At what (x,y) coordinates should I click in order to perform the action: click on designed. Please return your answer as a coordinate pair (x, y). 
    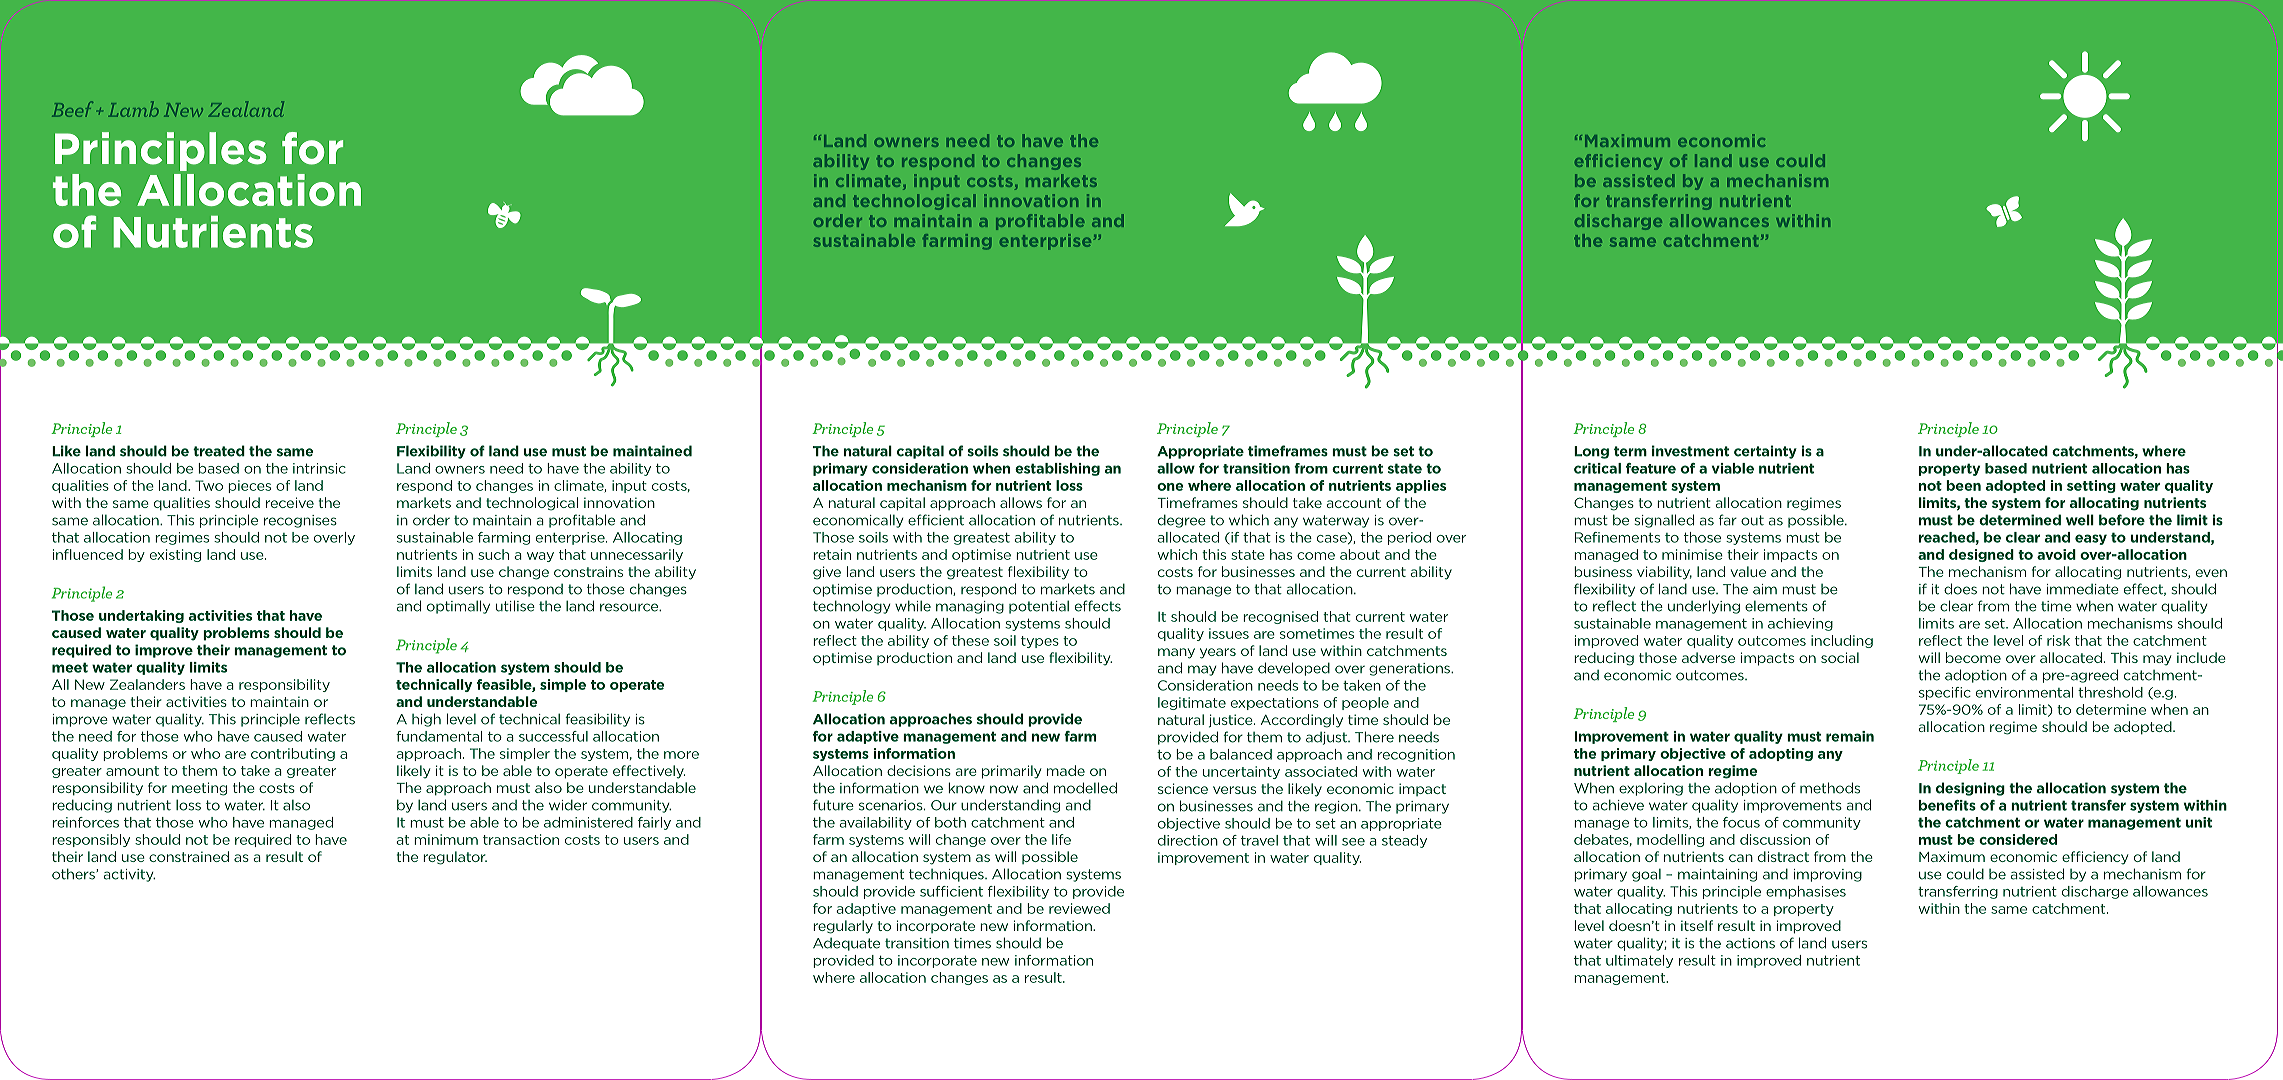
    Looking at the image, I should click on (1981, 555).
